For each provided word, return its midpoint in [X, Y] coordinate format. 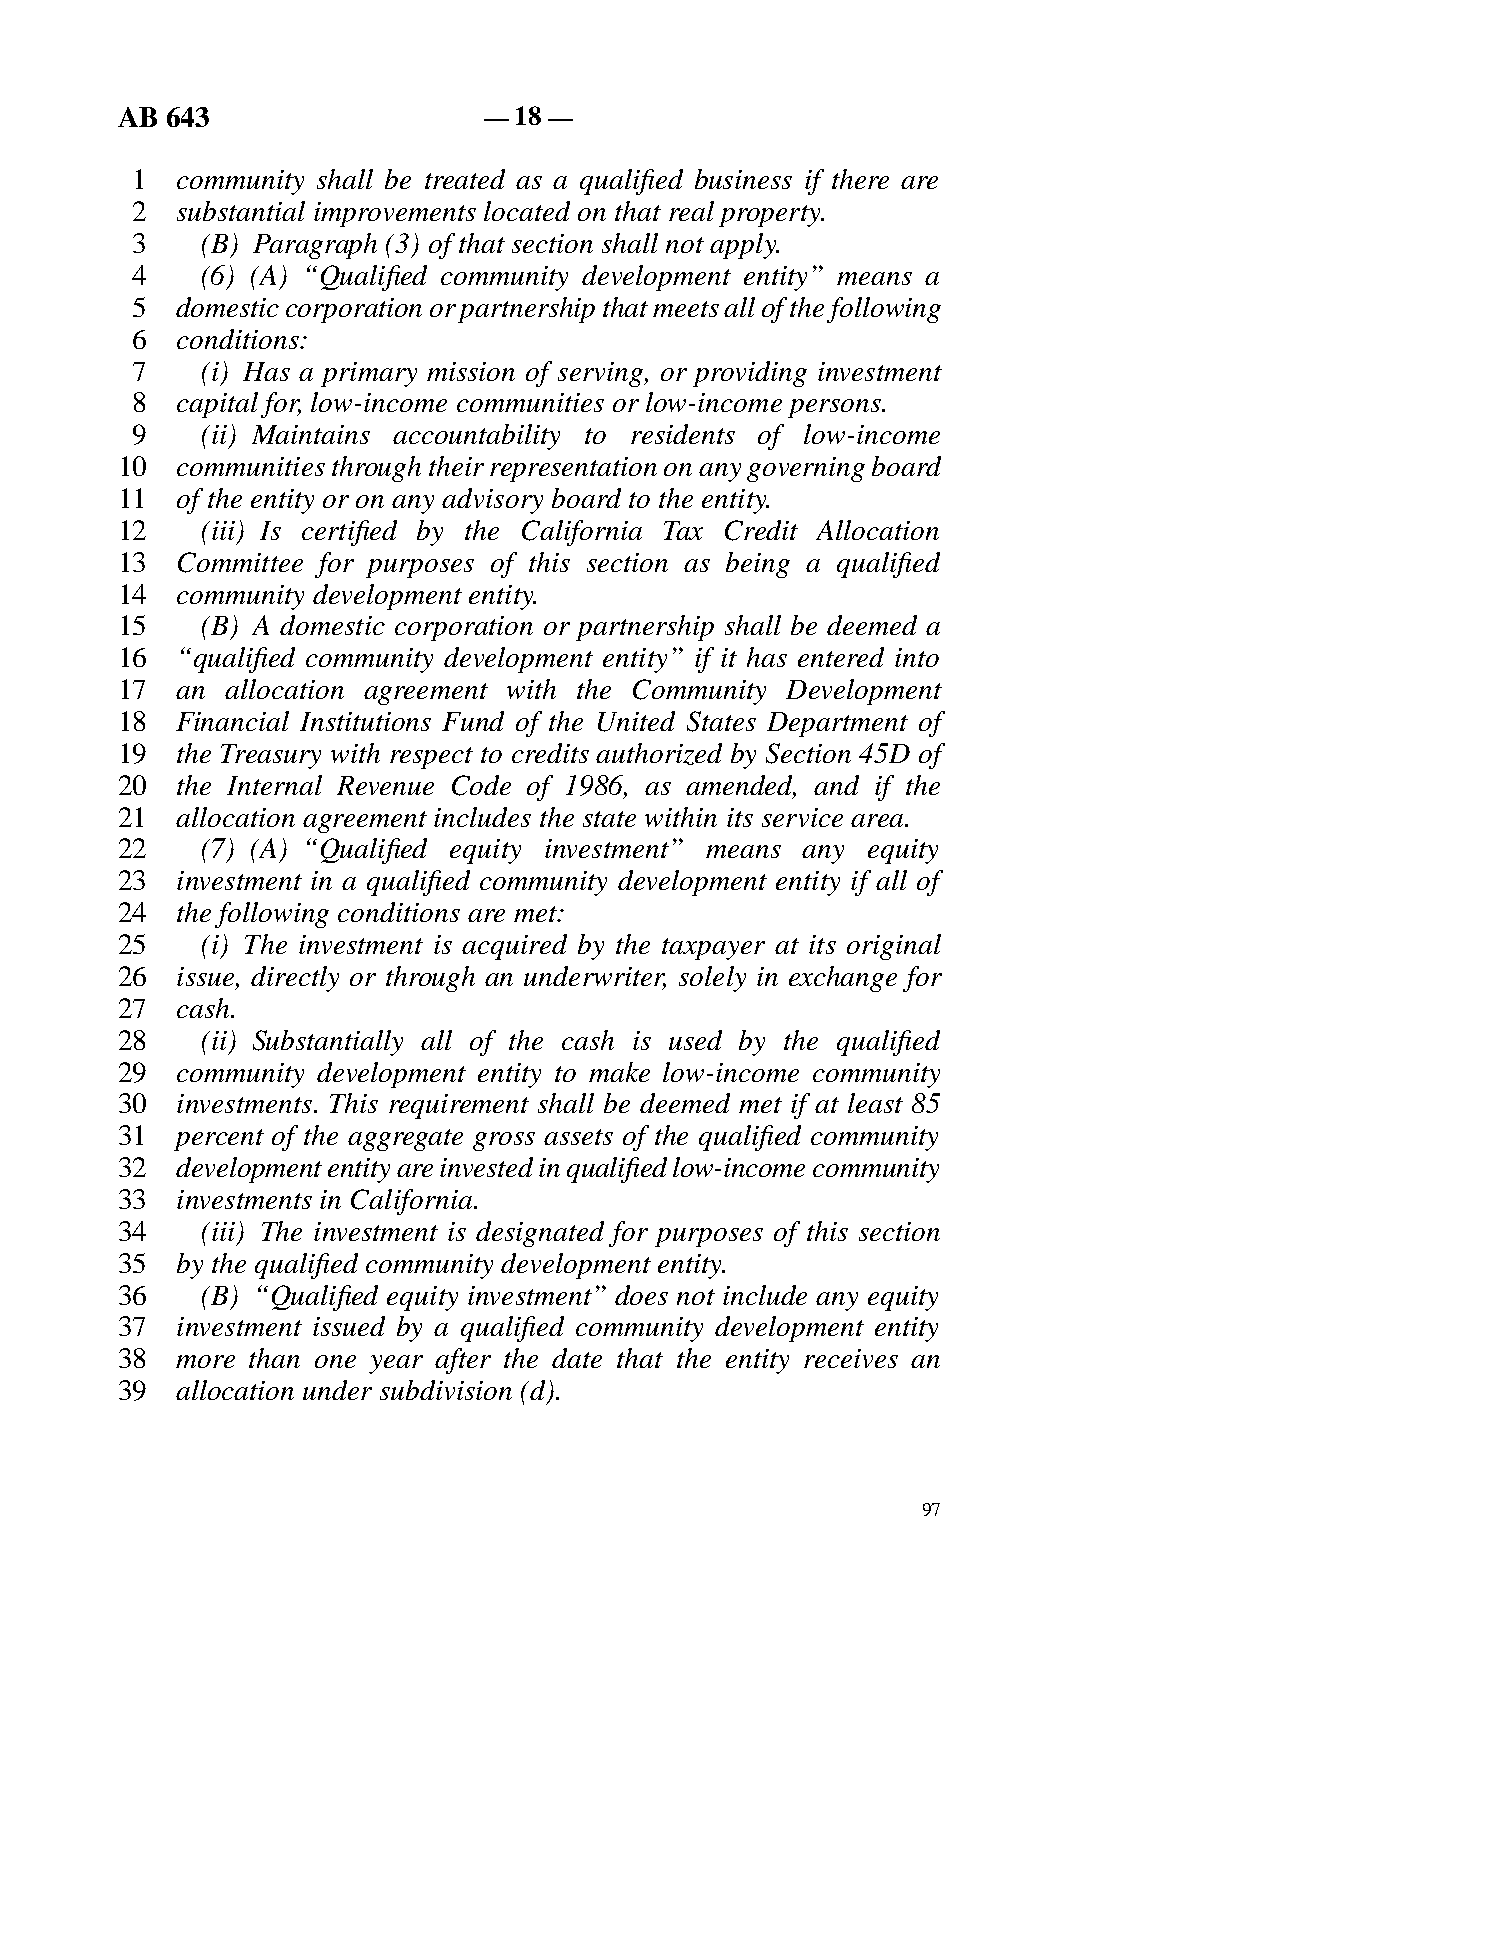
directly [295, 979]
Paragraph [315, 246]
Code [481, 785]
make [619, 1072]
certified [349, 533]
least [875, 1103]
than [274, 1358]
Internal [274, 785]
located [527, 211]
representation [573, 469]
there [860, 179]
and [836, 785]
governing [806, 469]
